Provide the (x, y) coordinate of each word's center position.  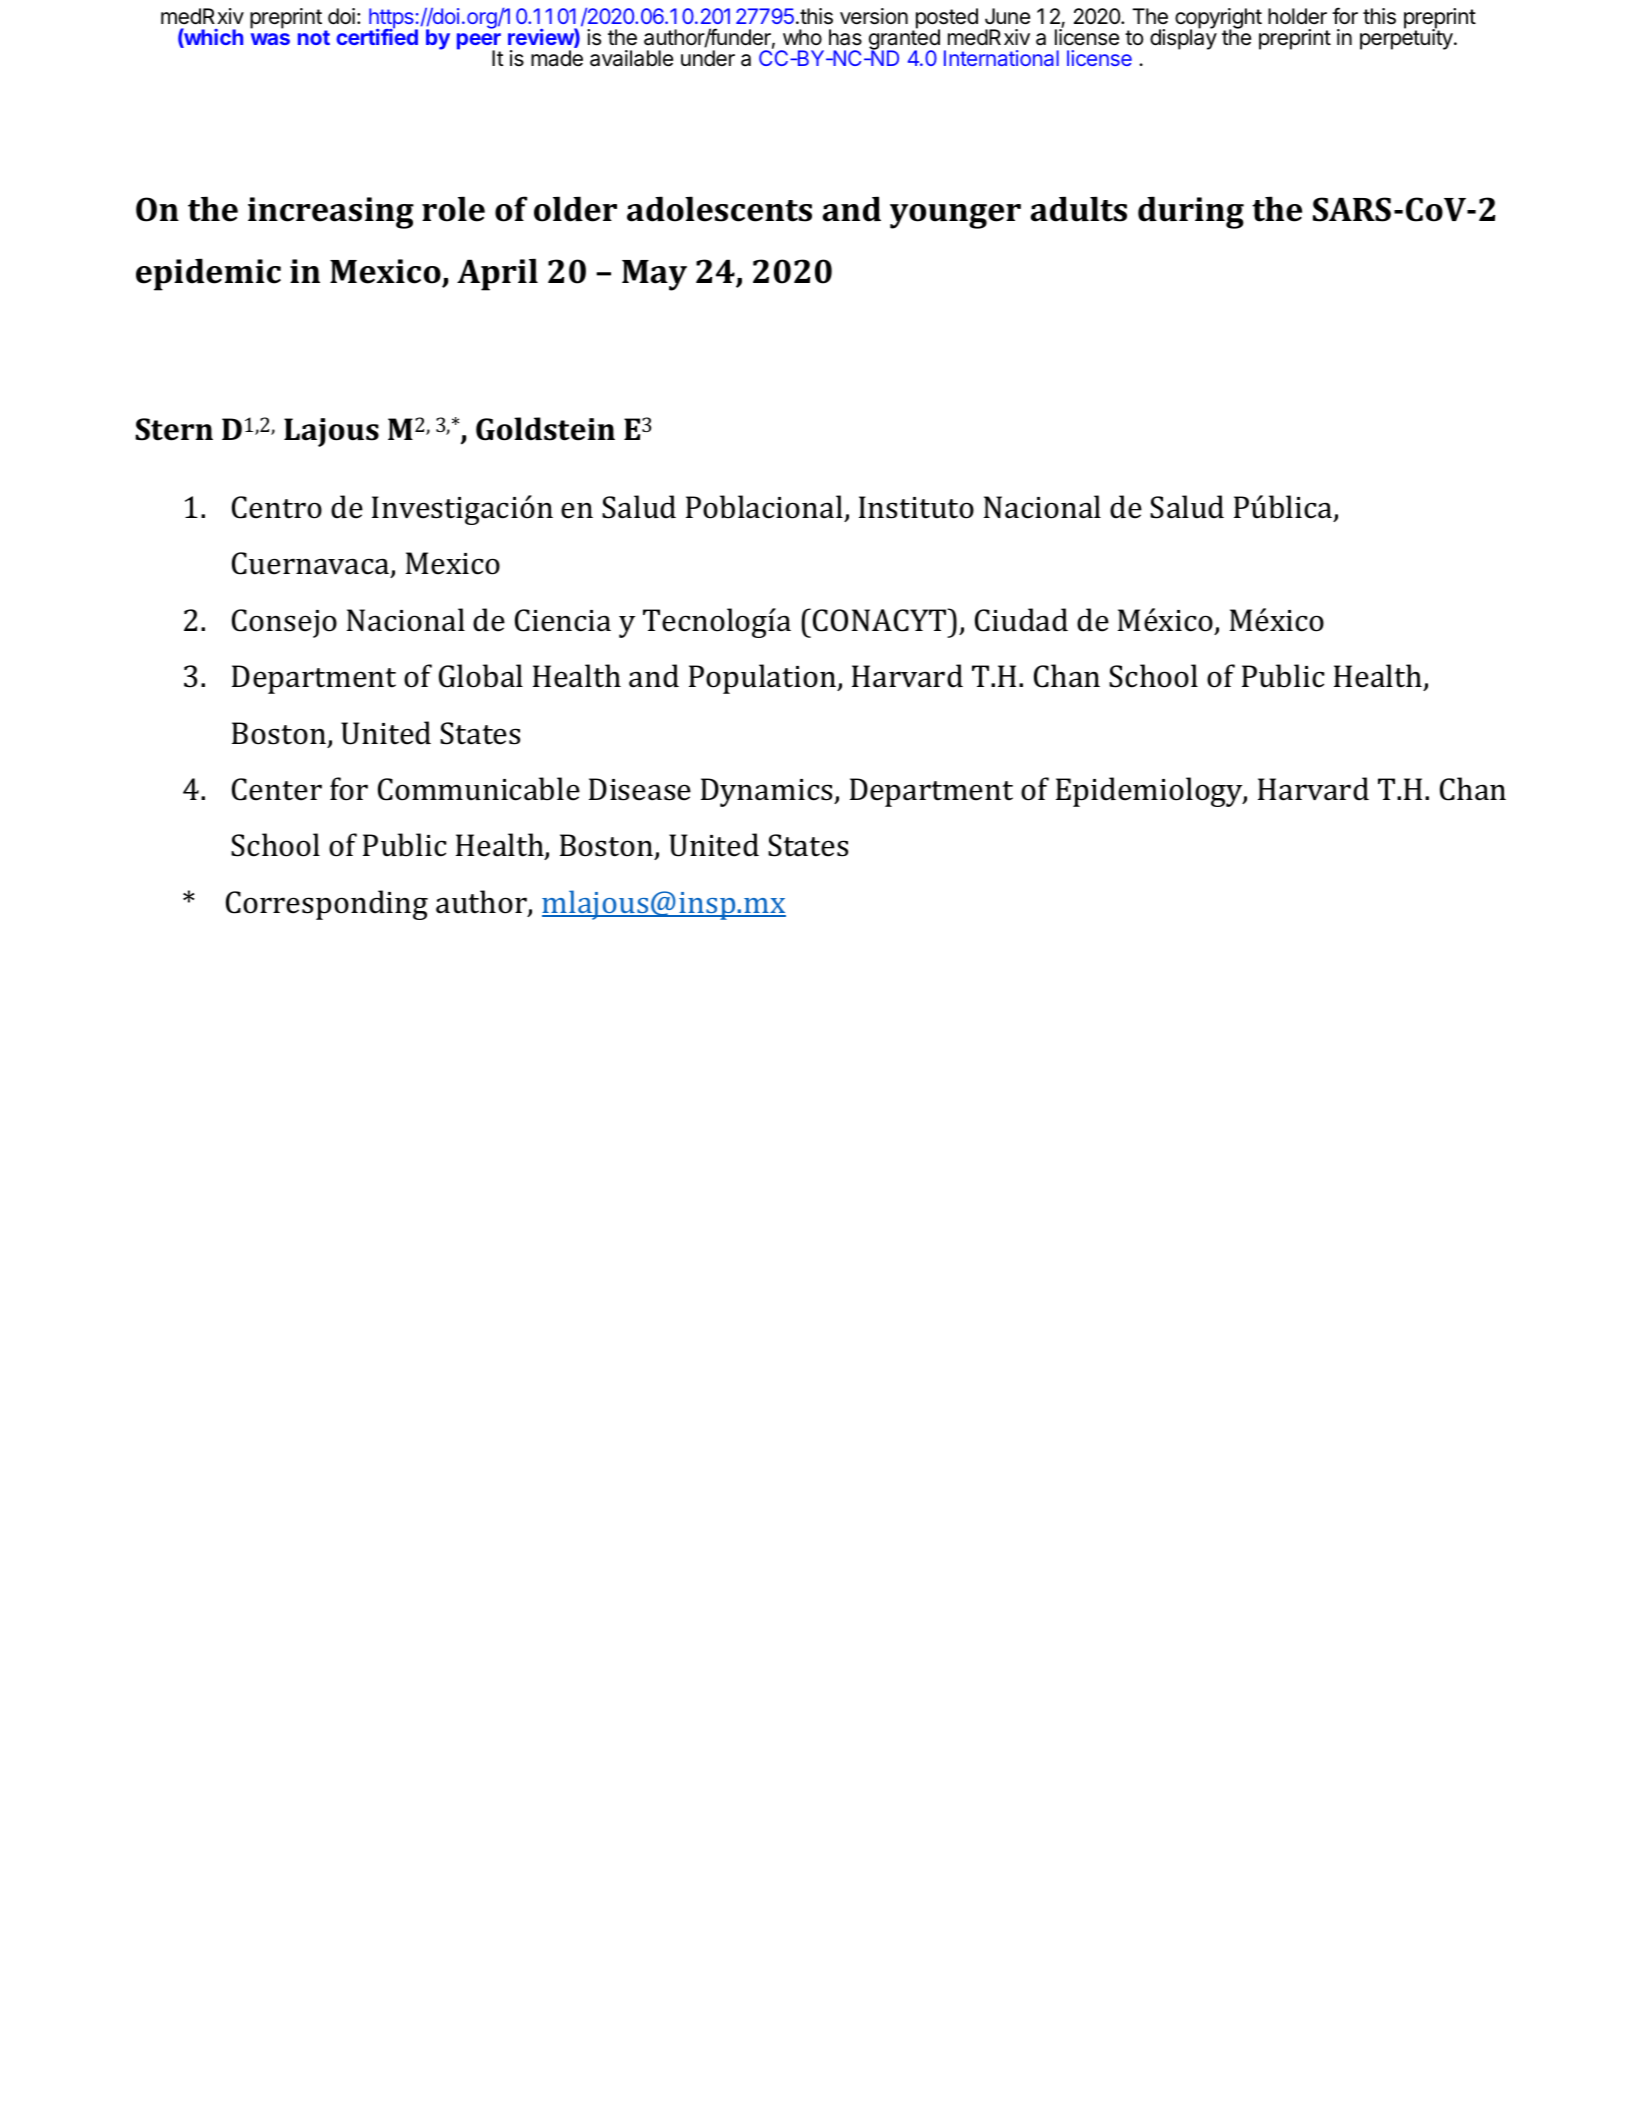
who (802, 37)
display (1183, 39)
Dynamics (768, 792)
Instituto (916, 507)
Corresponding (327, 905)
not (314, 37)
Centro (277, 507)
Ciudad (1021, 620)
